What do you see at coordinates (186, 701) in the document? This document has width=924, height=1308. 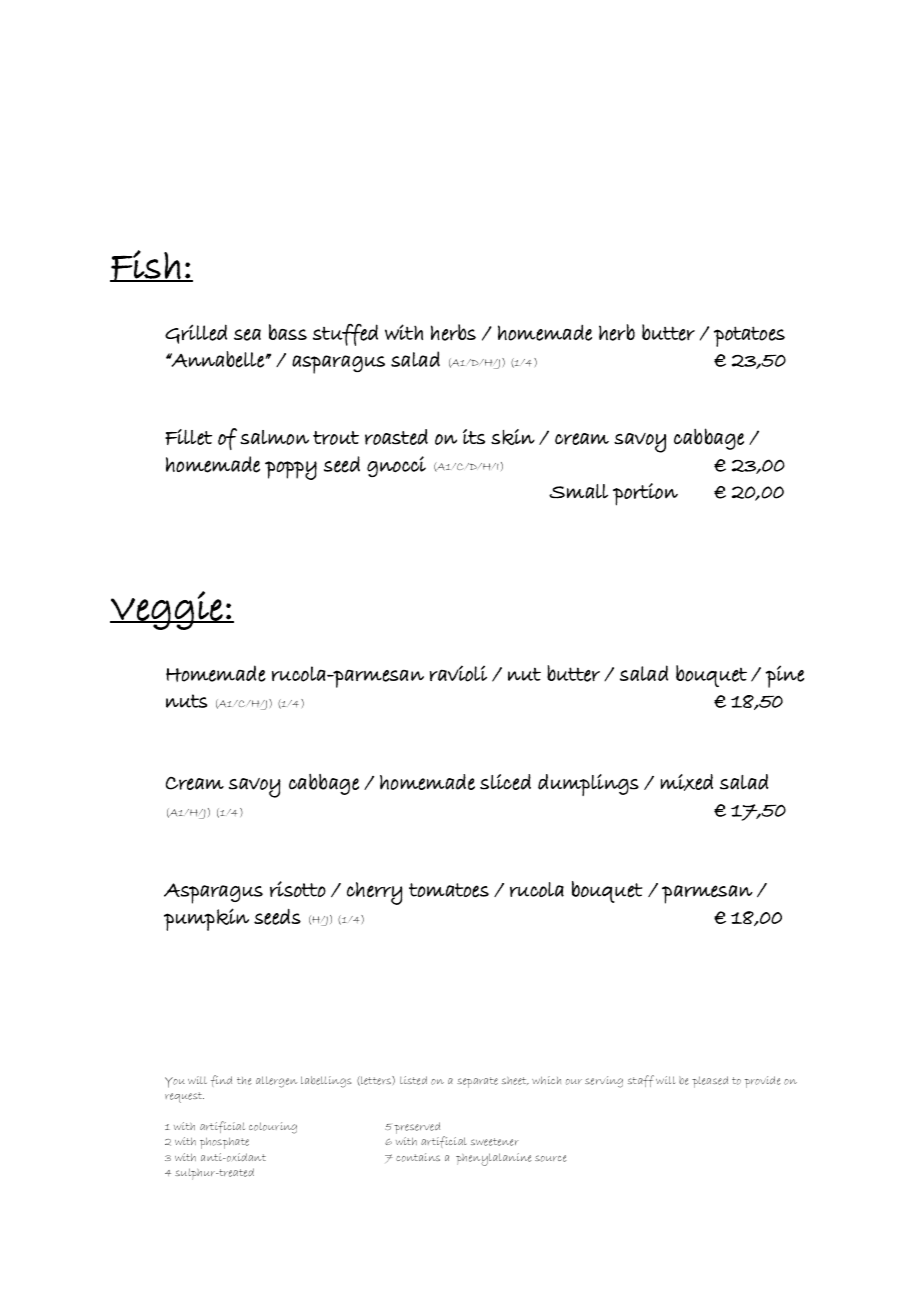 I see `nuts` at bounding box center [186, 701].
